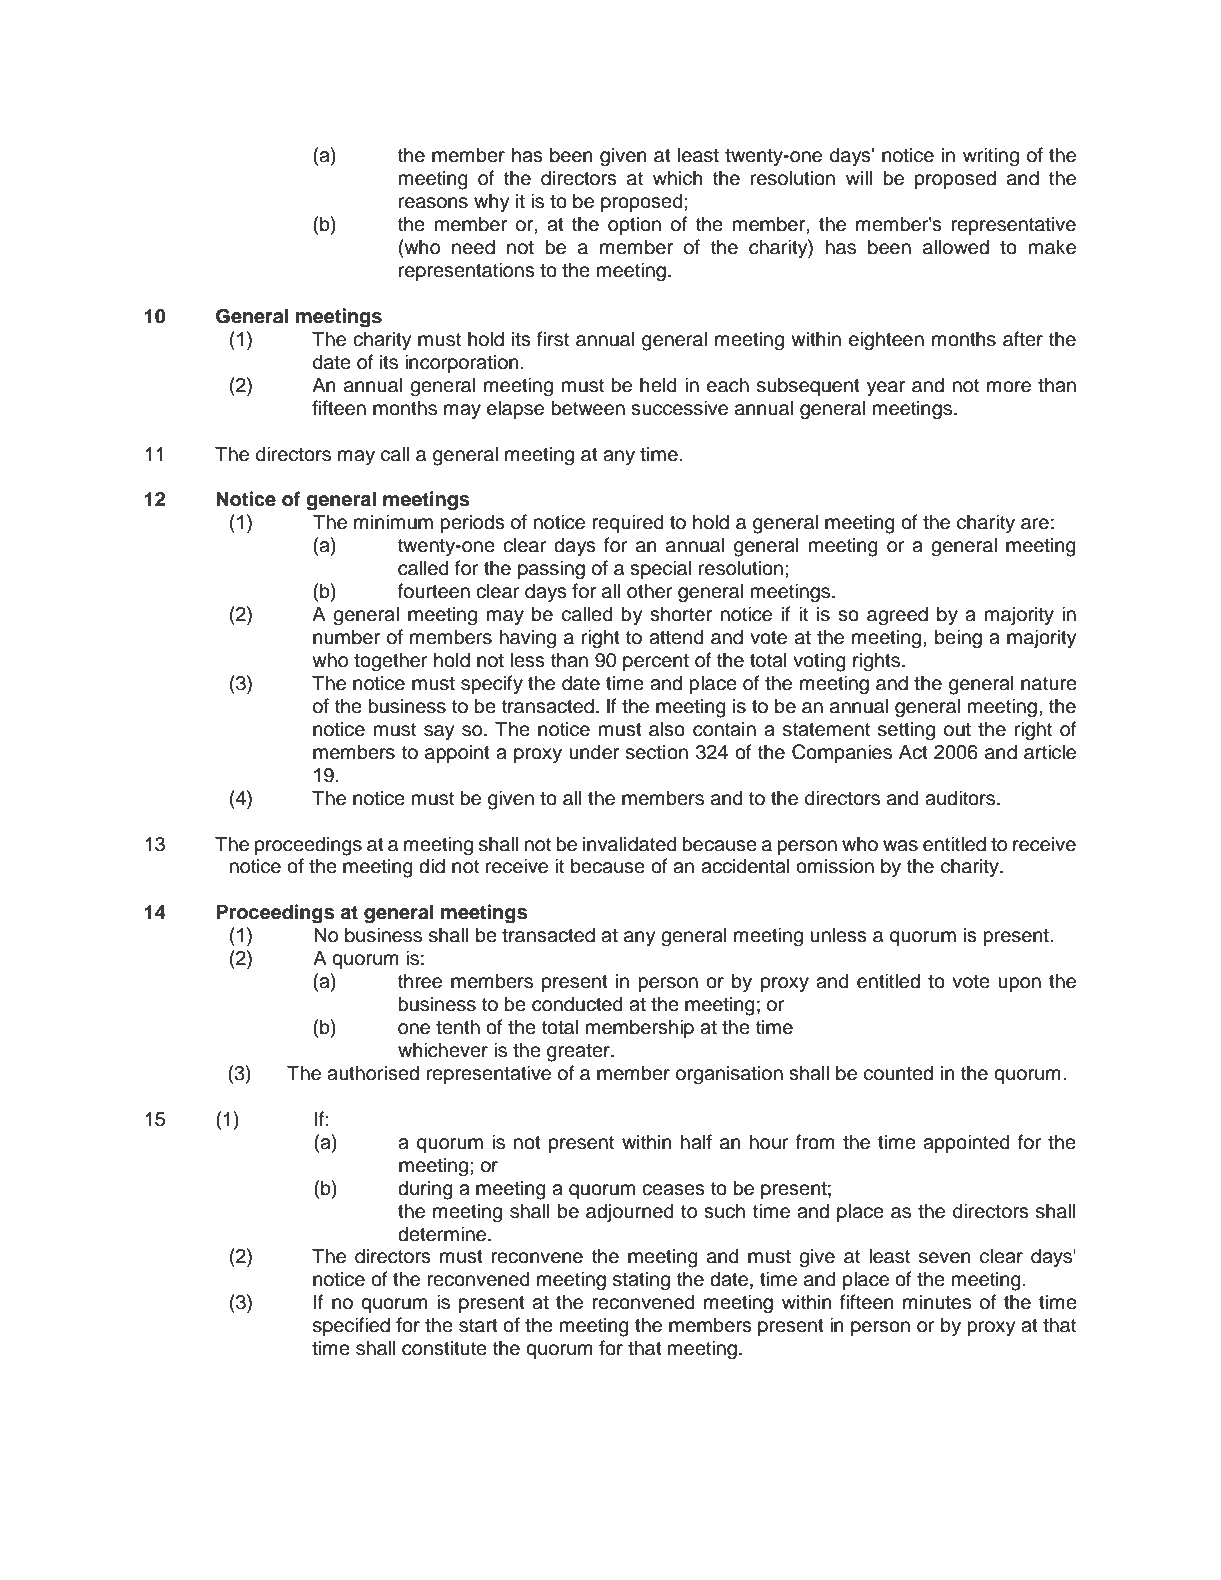  Describe the element at coordinates (1019, 984) in the screenshot. I see `upon` at that location.
